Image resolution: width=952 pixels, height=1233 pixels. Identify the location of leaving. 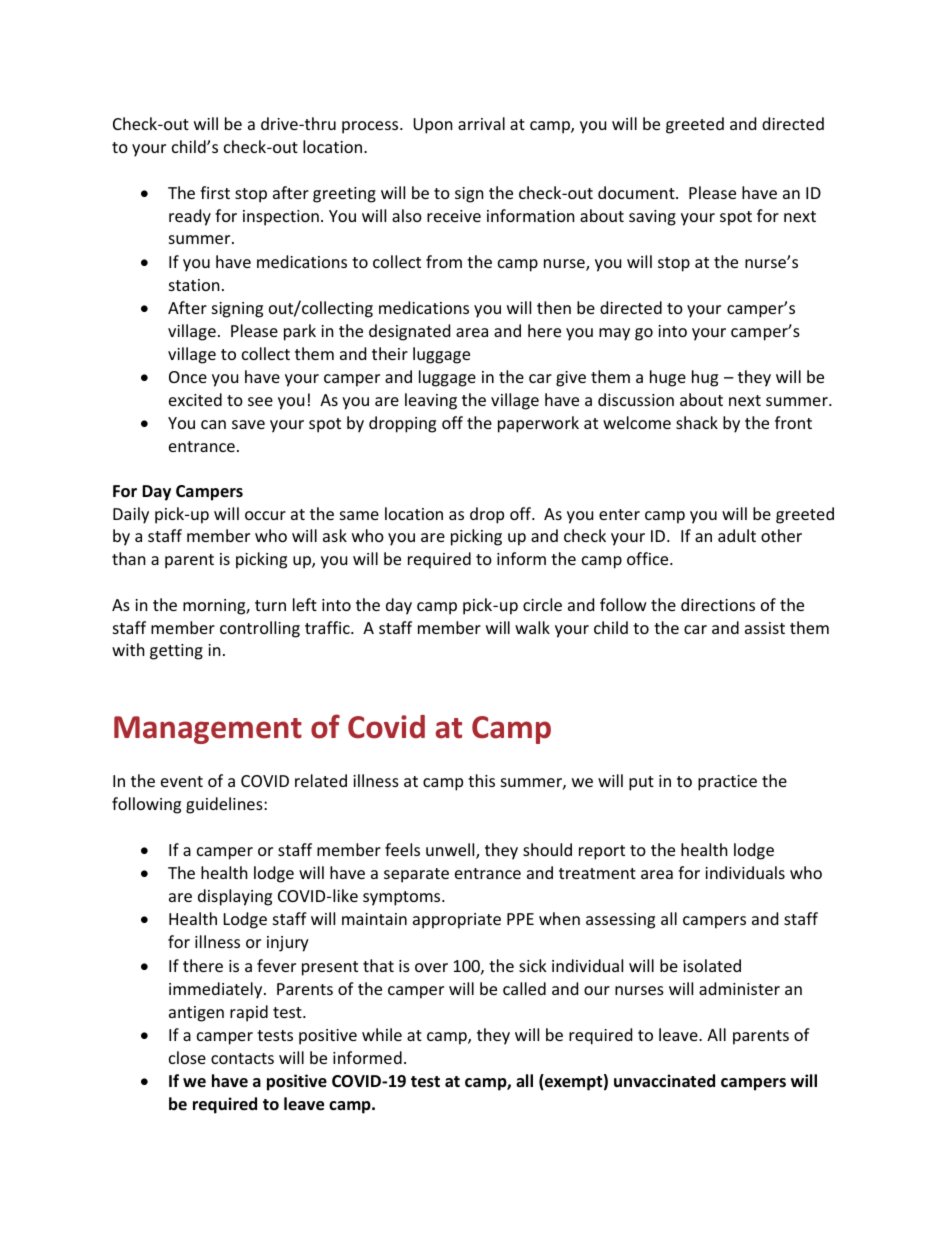
(431, 401).
